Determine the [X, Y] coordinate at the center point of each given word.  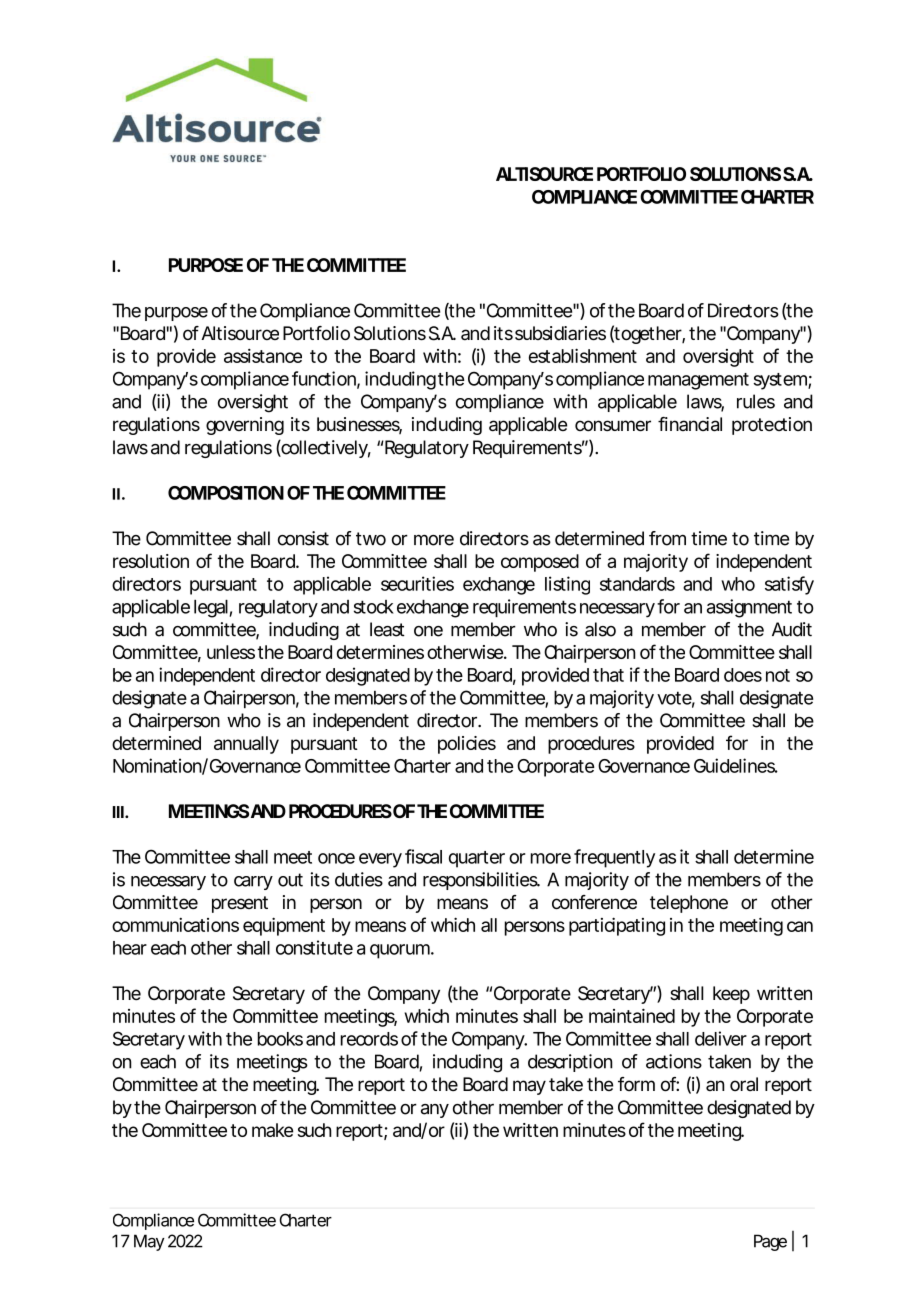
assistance [263, 356]
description [570, 1063]
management [698, 381]
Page [770, 1242]
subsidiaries [560, 333]
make [272, 1130]
